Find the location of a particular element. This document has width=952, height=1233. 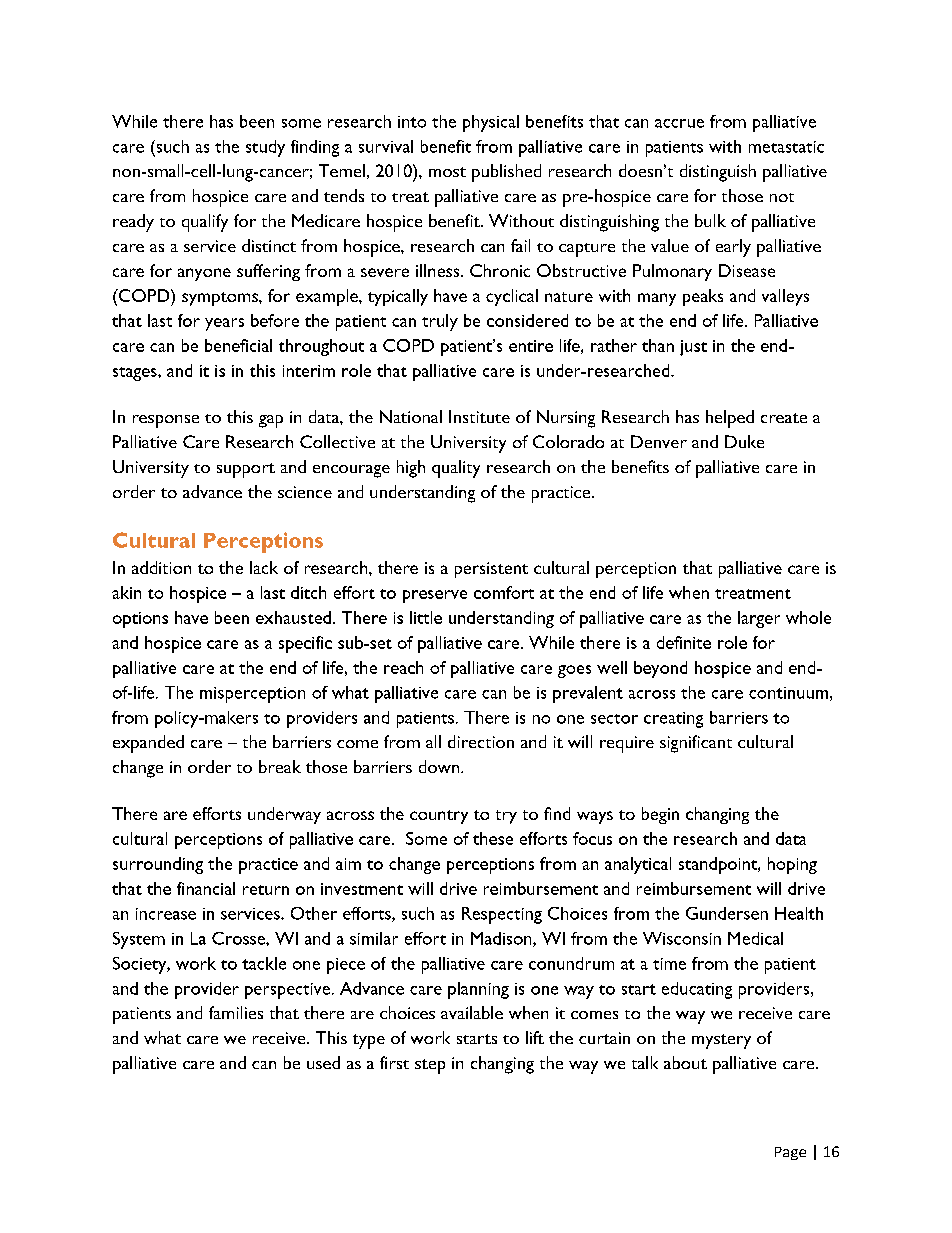

used is located at coordinates (323, 1062).
